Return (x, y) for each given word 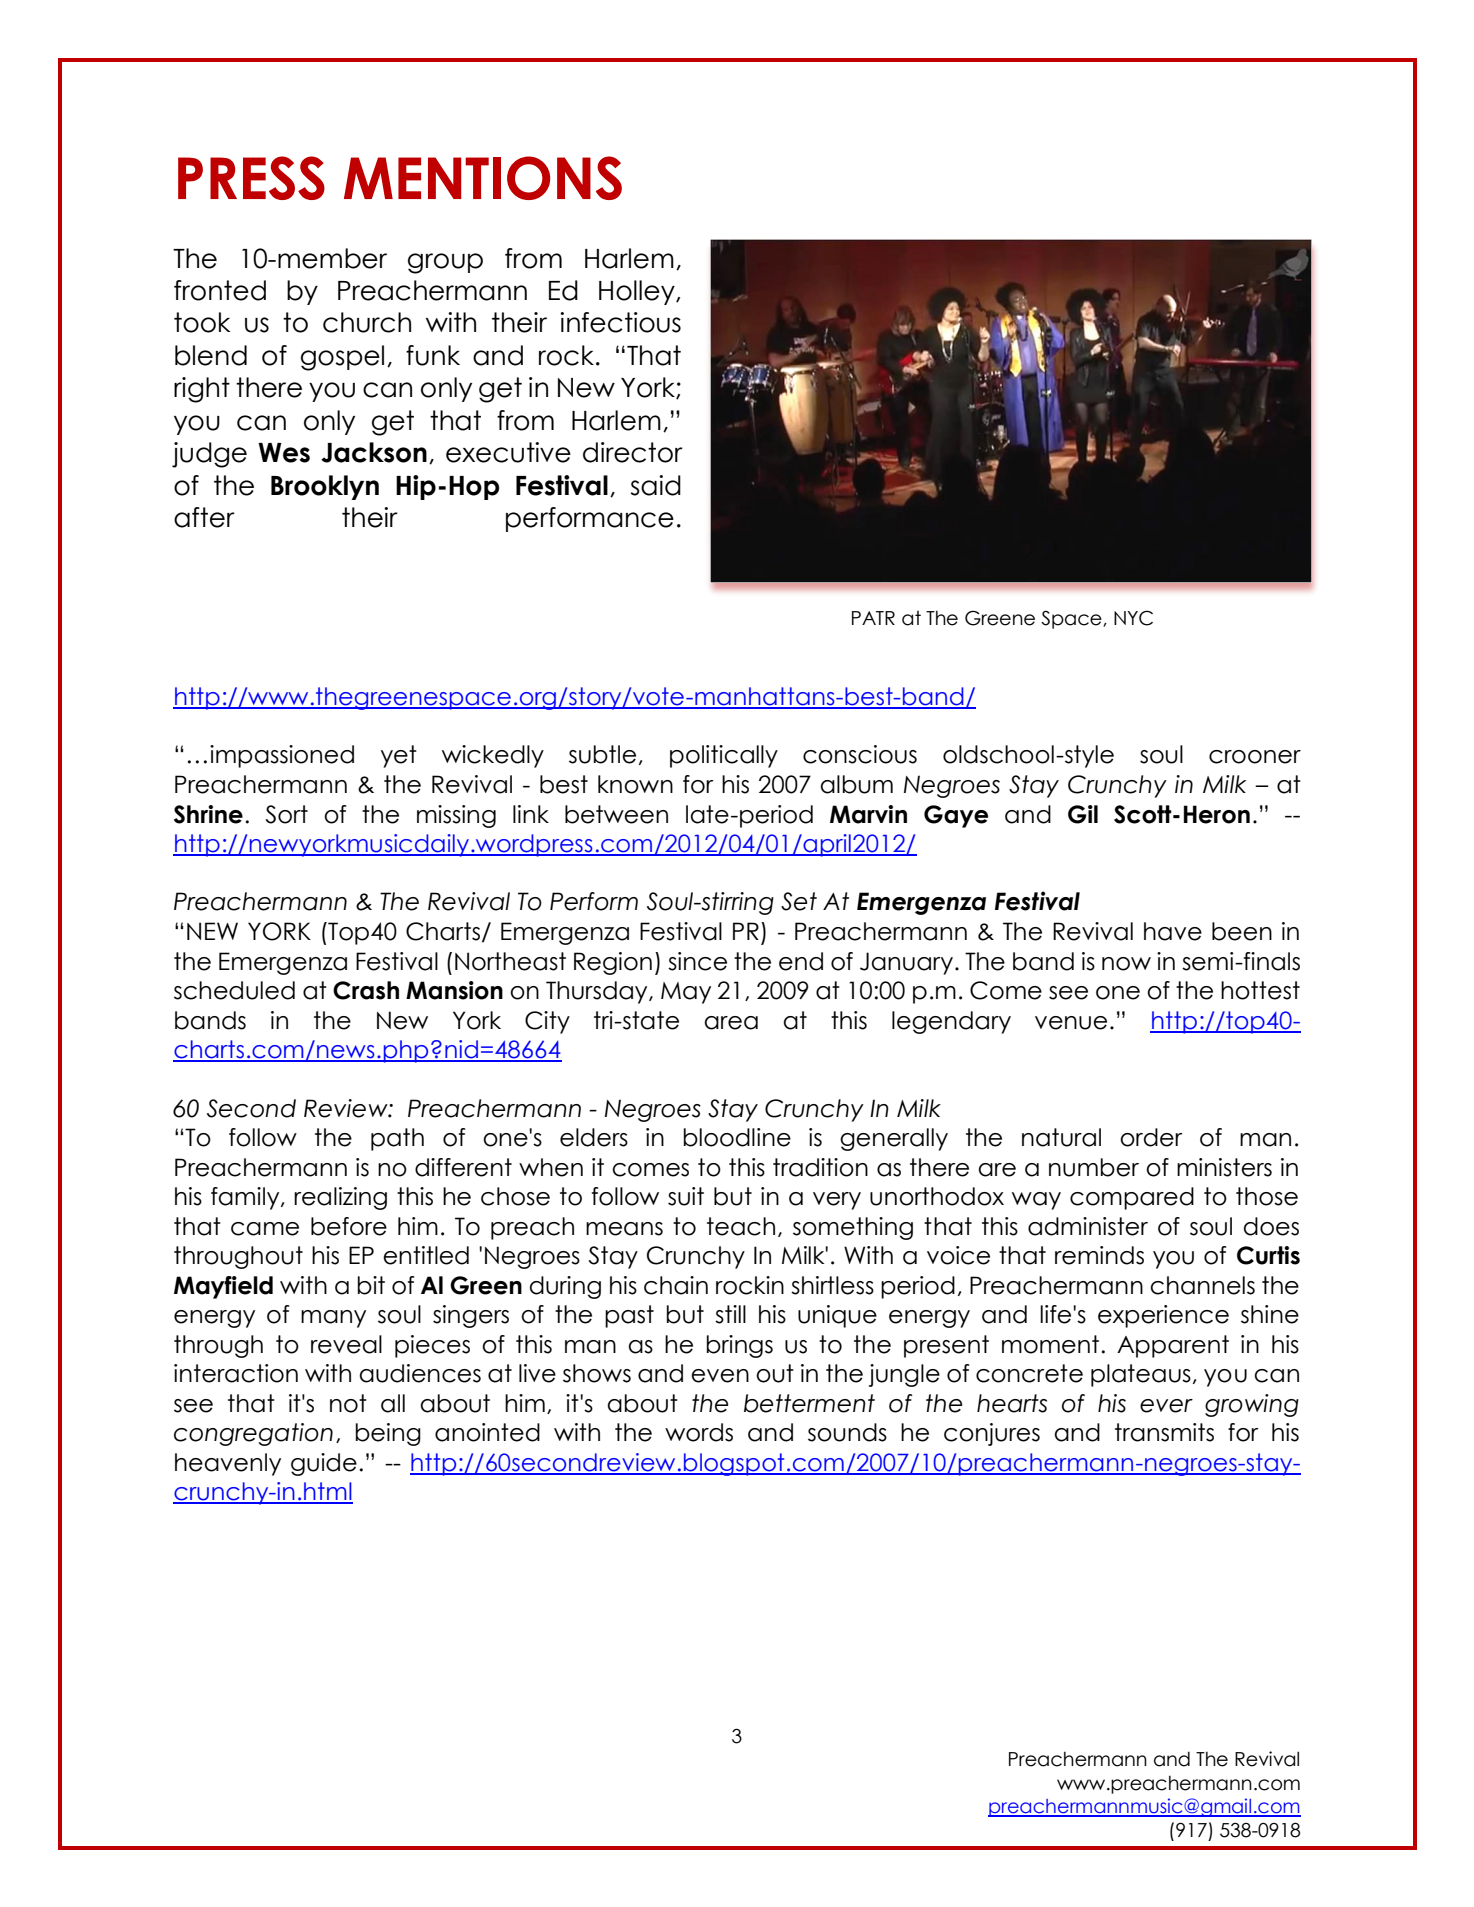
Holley (638, 292)
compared (1132, 1198)
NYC (1133, 618)
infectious (620, 322)
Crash (366, 990)
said (655, 485)
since (697, 961)
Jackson (374, 452)
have (1173, 931)
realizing (340, 1198)
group (445, 263)
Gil (1083, 814)
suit (686, 1196)
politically (724, 756)
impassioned (282, 756)
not (348, 1403)
